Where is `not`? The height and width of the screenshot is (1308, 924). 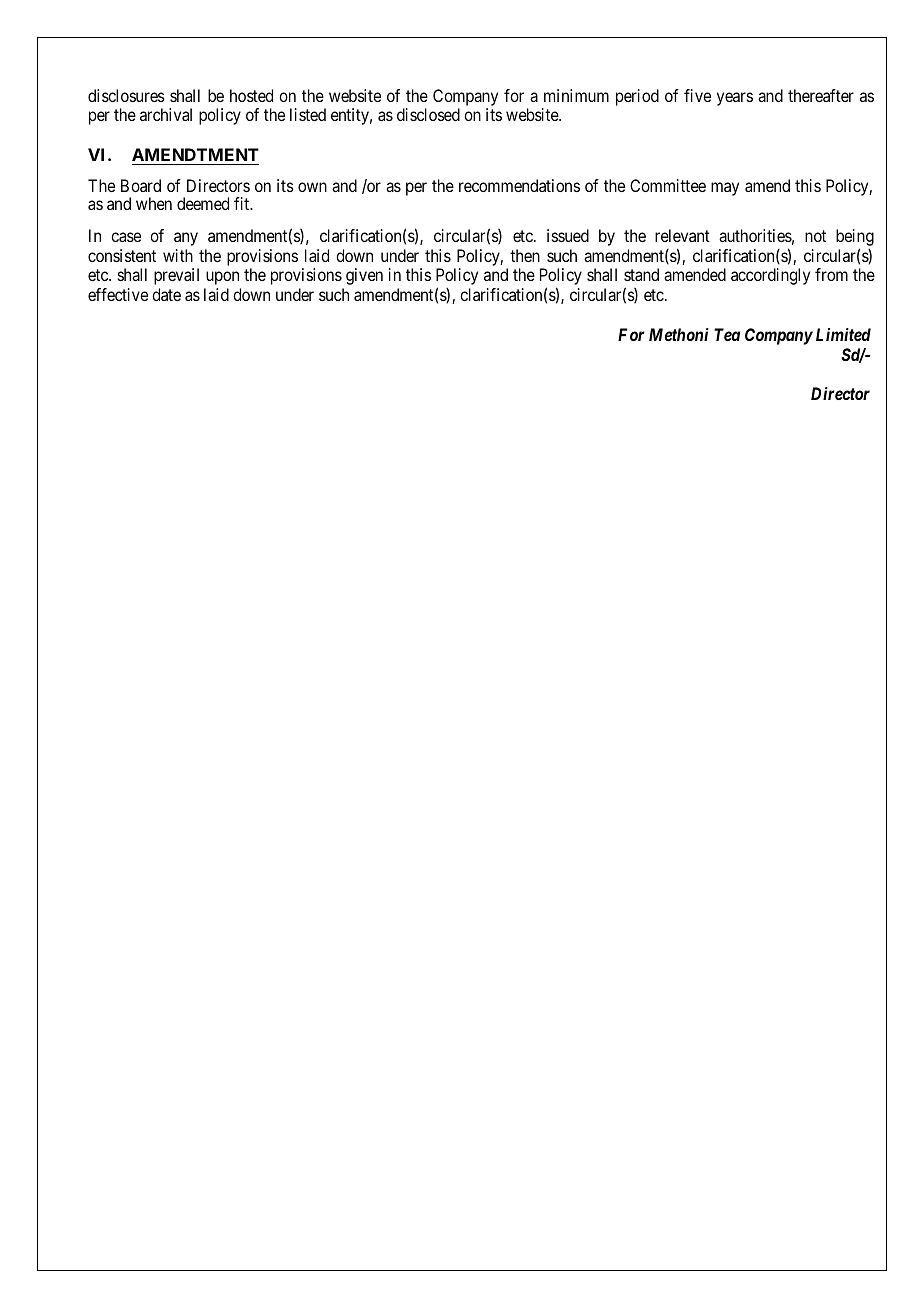 not is located at coordinates (815, 236).
